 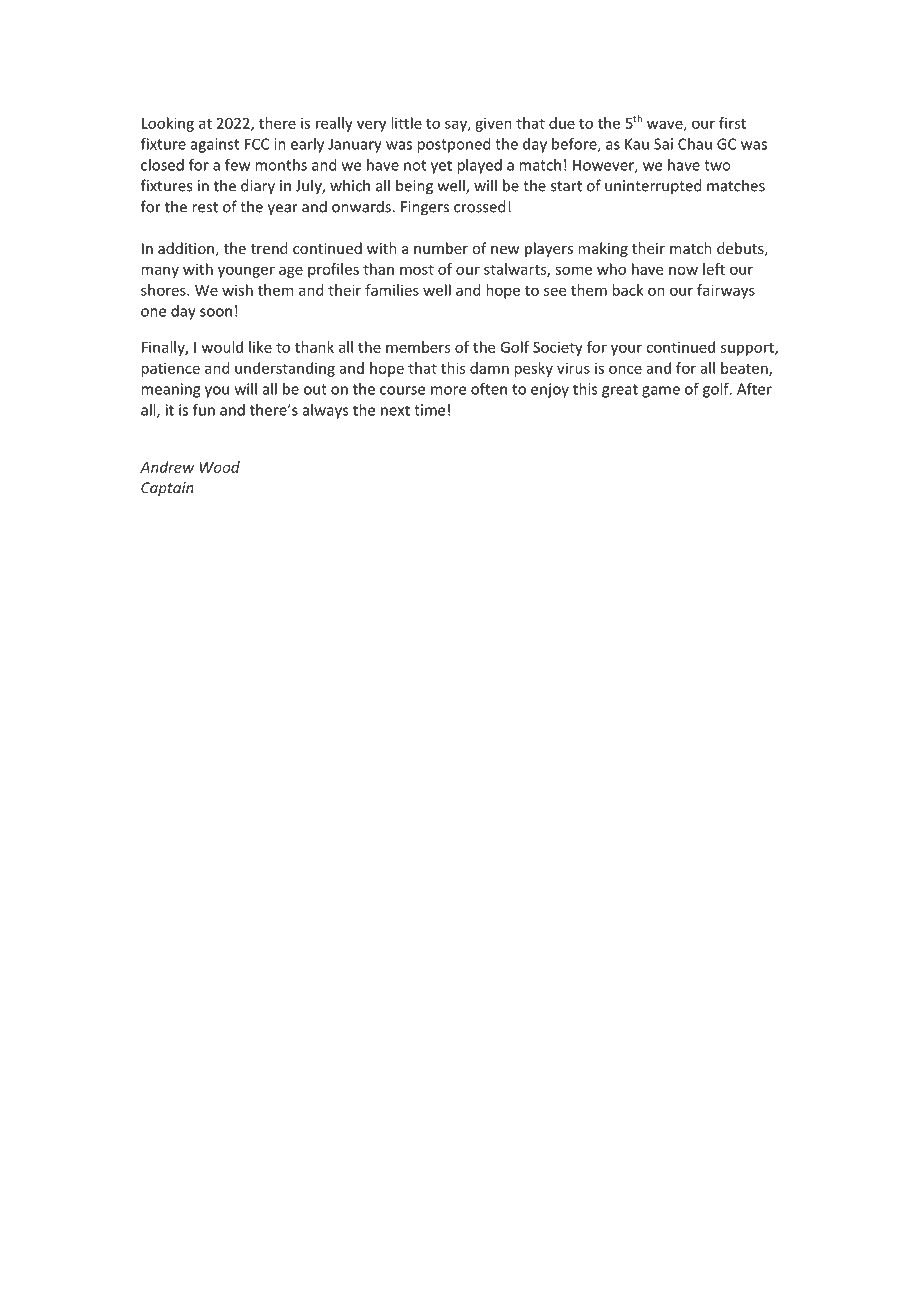 What do you see at coordinates (269, 248) in the image?
I see `trend` at bounding box center [269, 248].
